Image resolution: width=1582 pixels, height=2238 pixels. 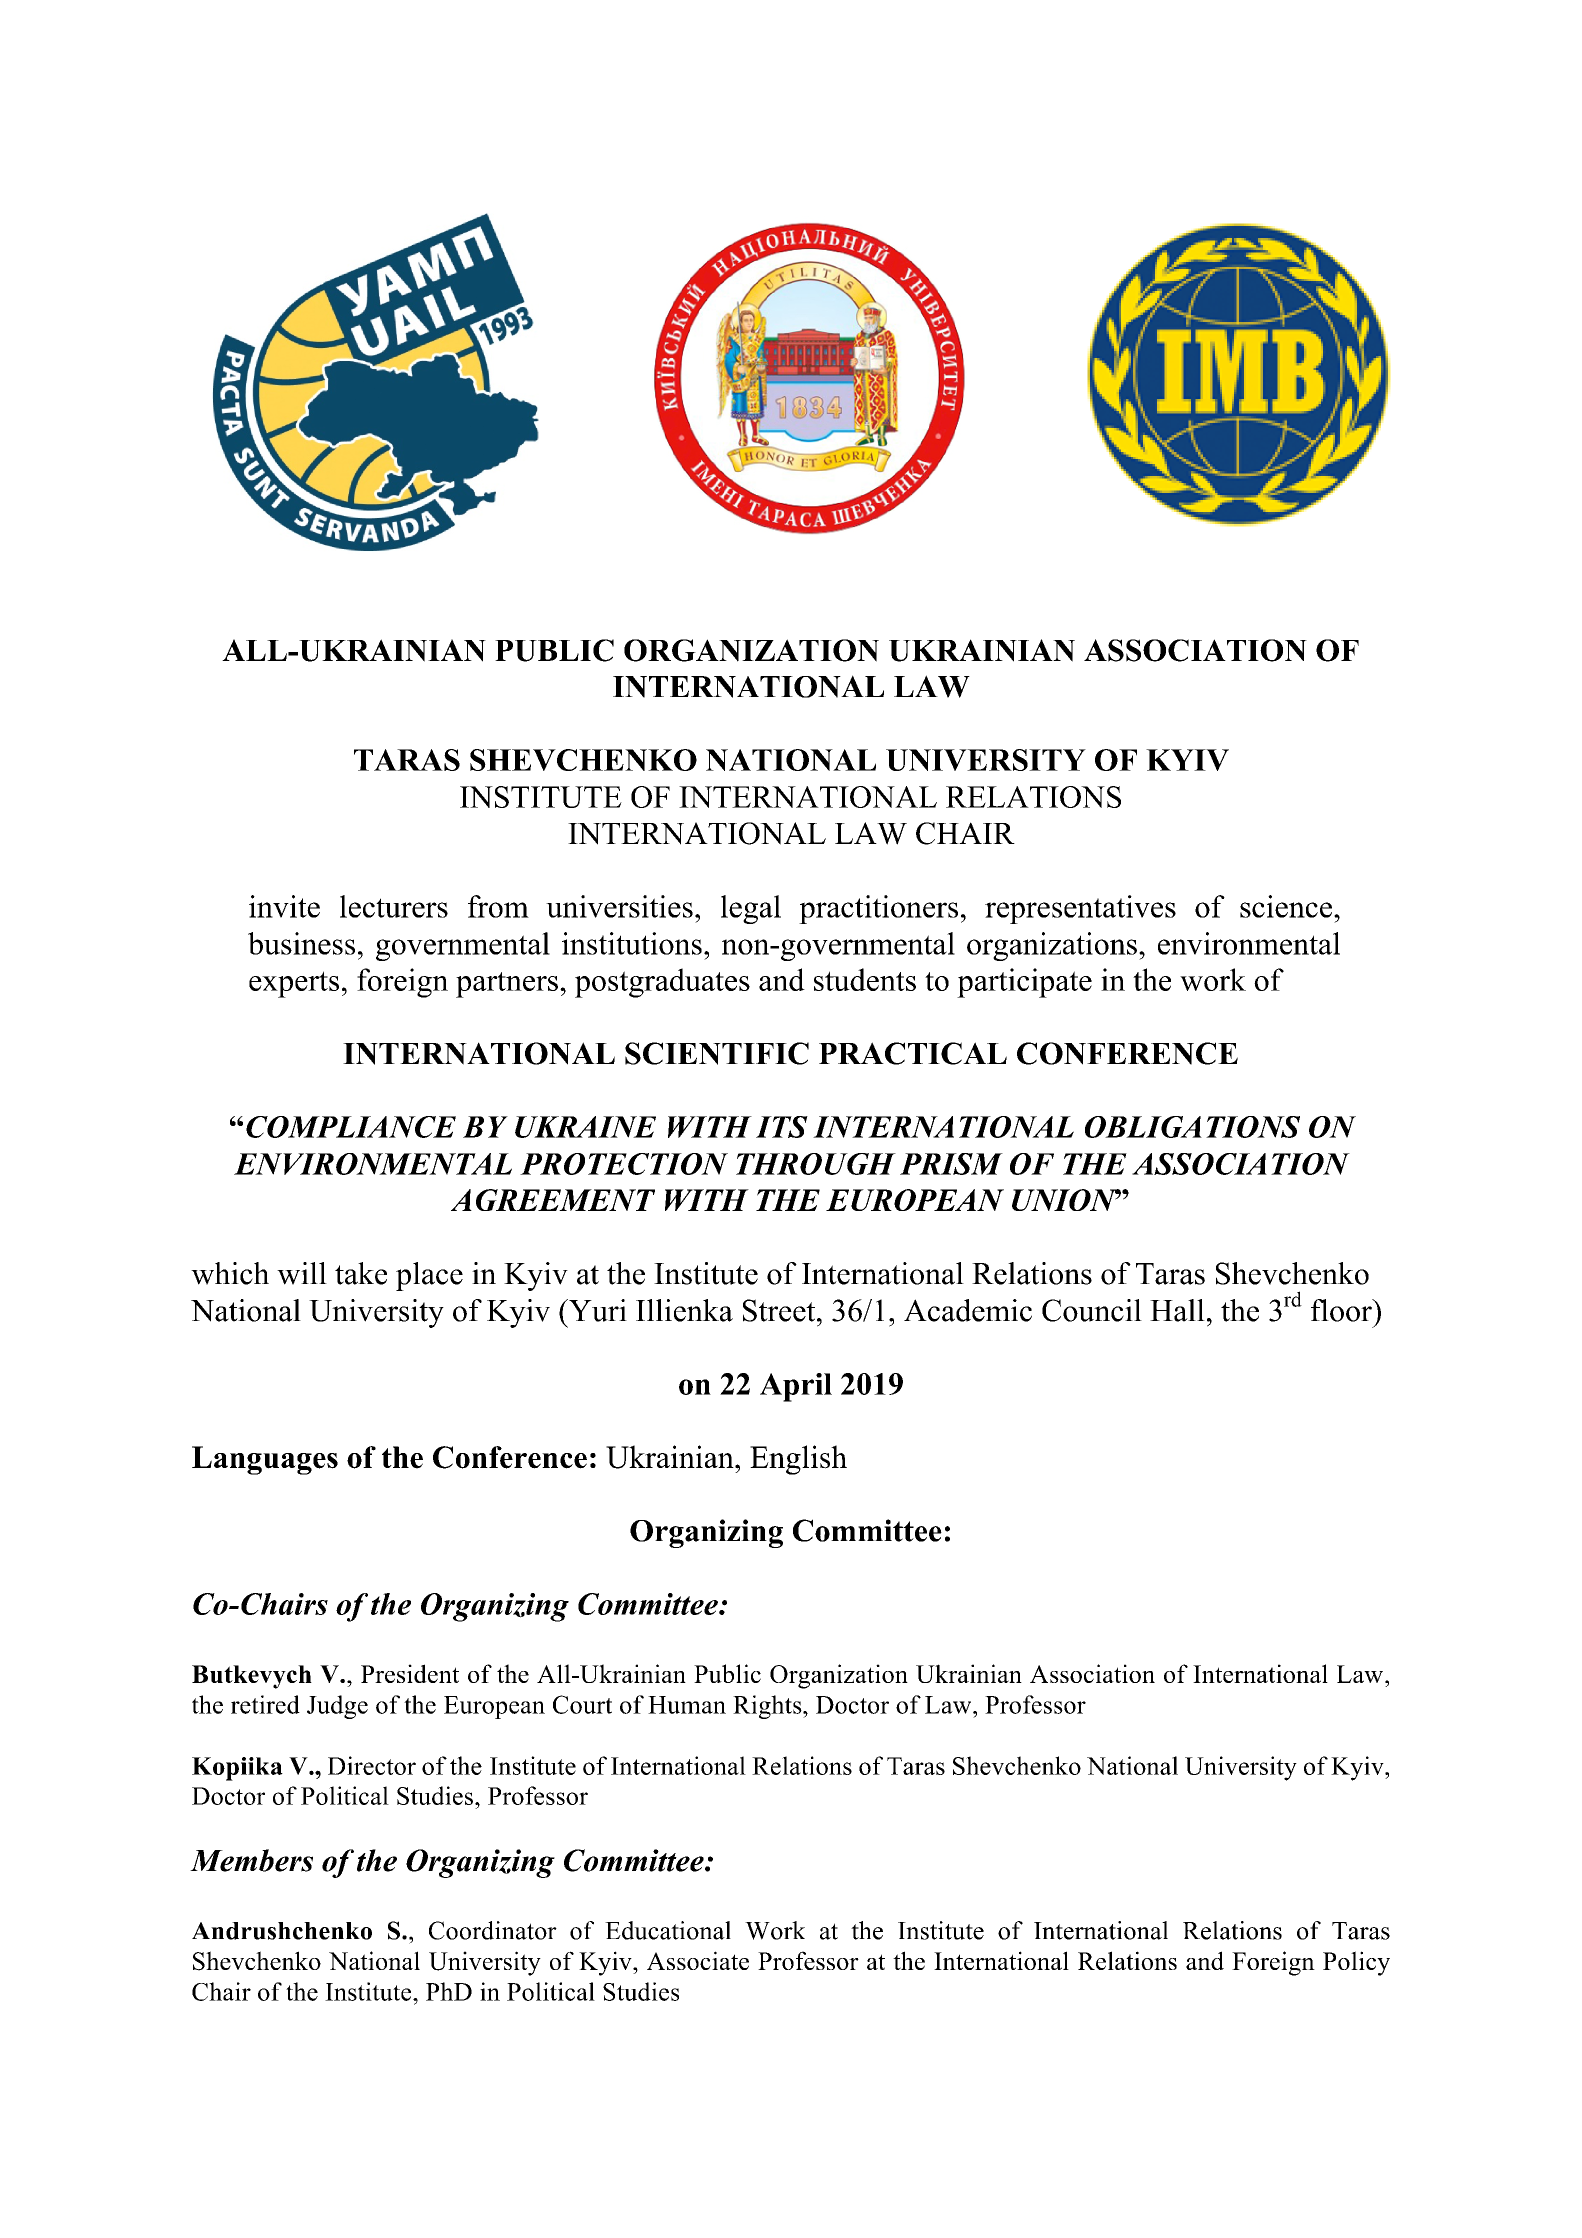 I want to click on Rights, so click(x=768, y=1707).
